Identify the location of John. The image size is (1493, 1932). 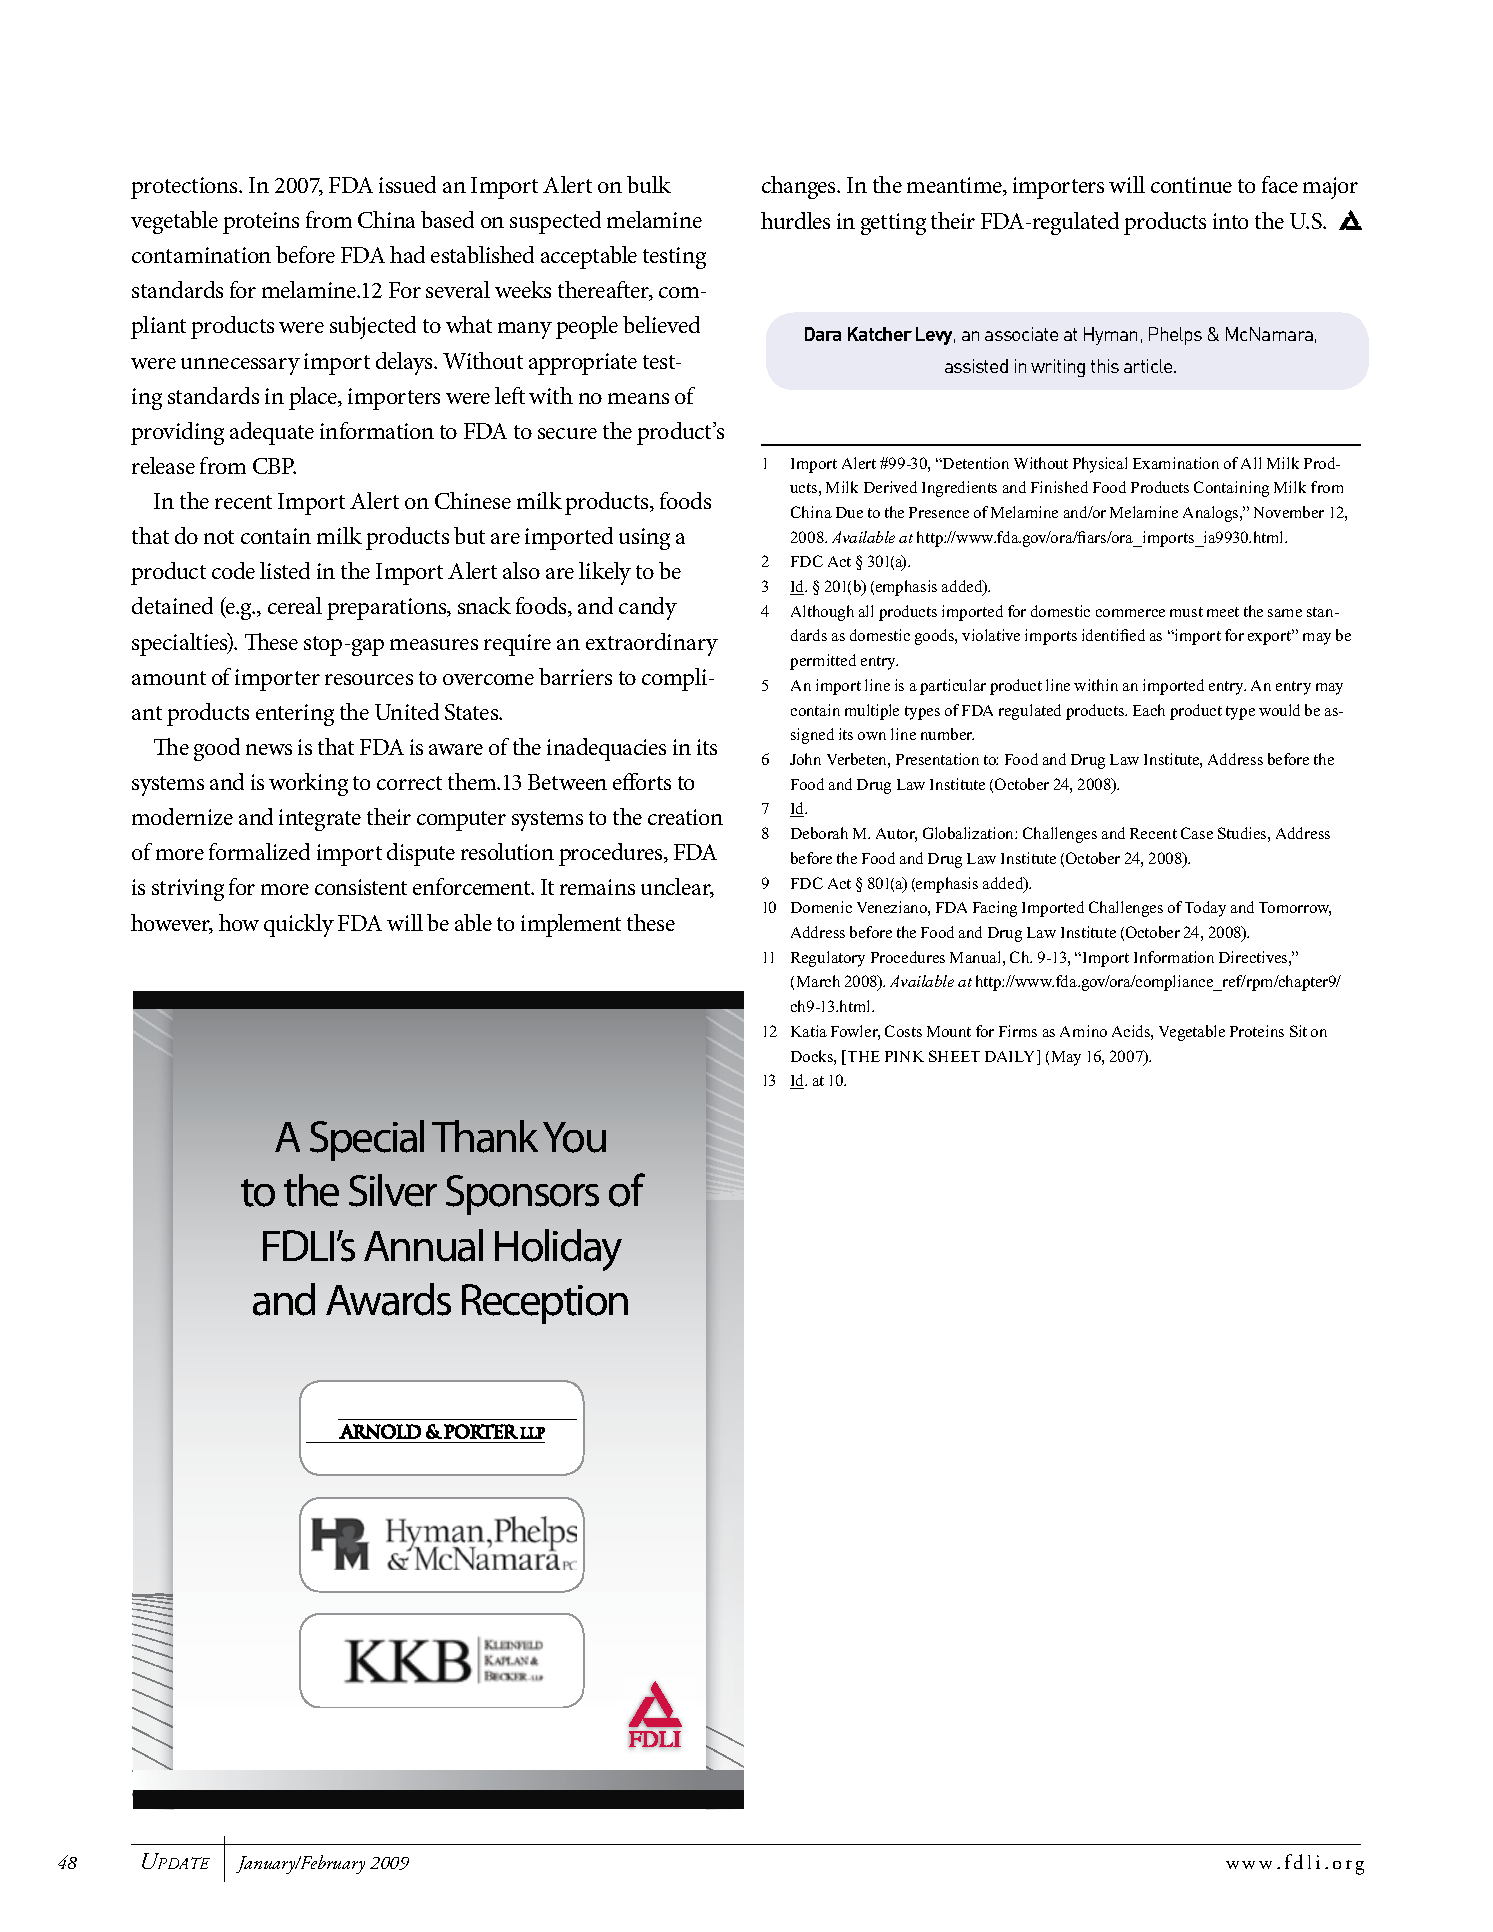
(805, 759).
